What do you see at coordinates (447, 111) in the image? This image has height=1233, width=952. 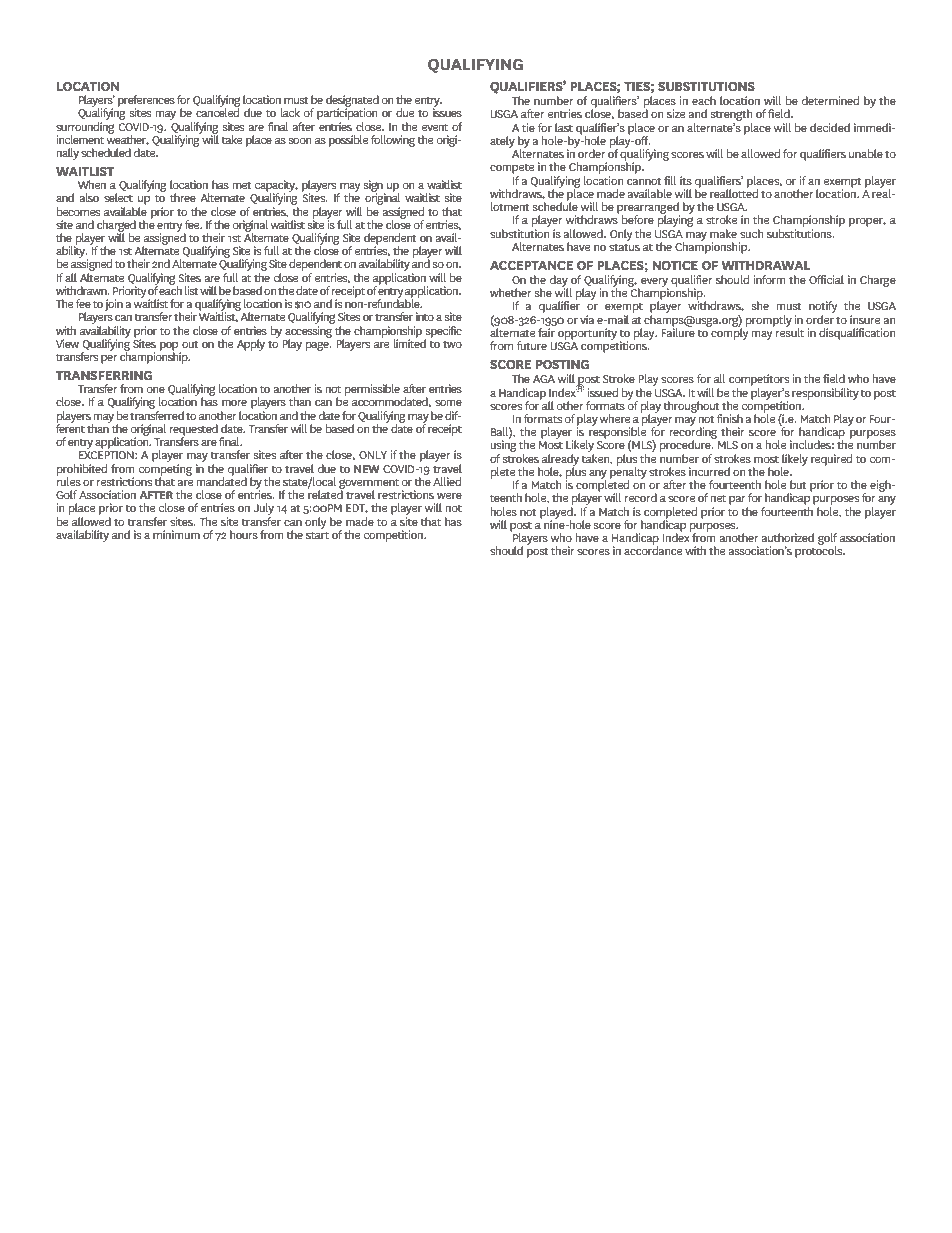 I see `issues` at bounding box center [447, 111].
